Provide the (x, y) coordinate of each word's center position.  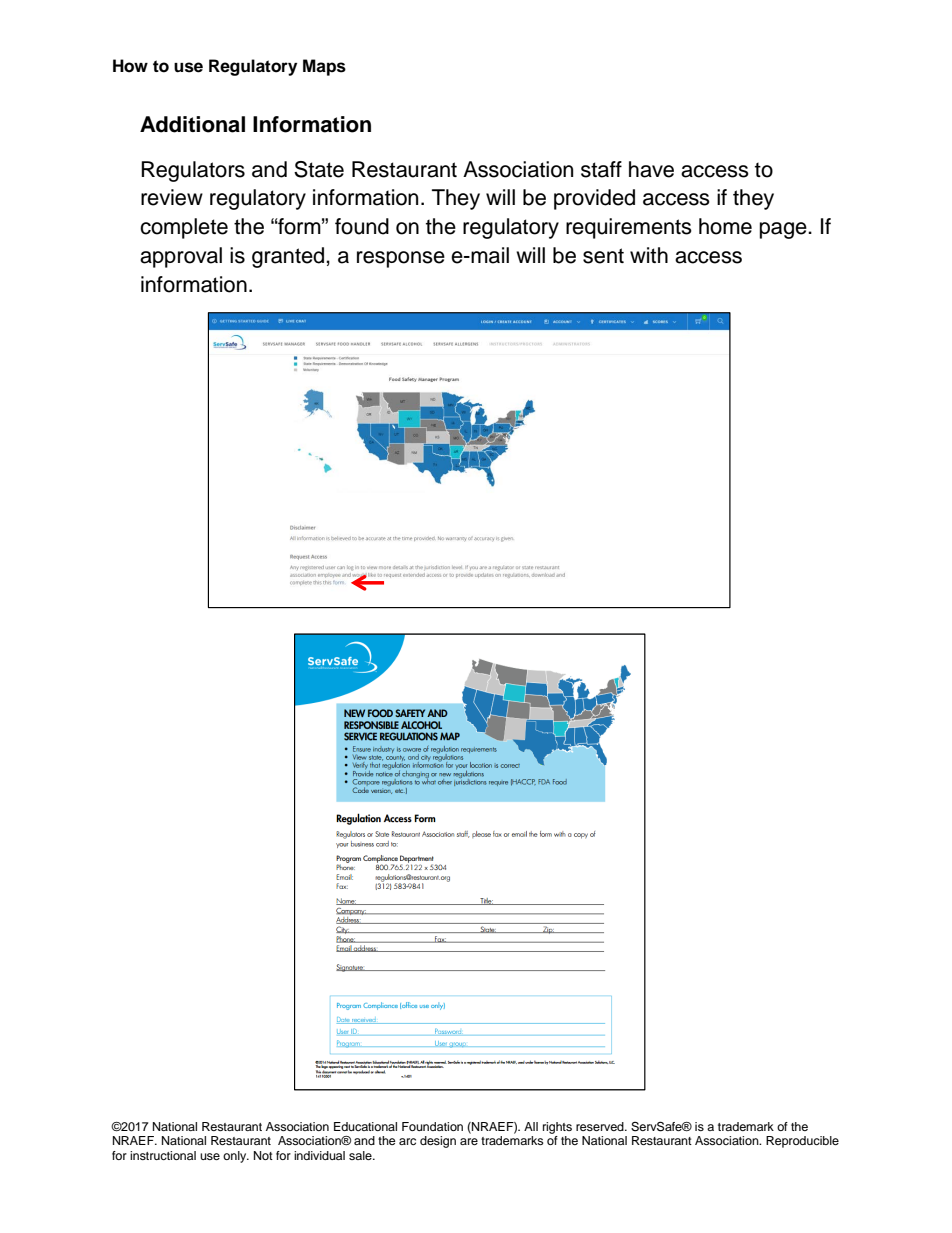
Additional (192, 124)
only (236, 1157)
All (531, 1126)
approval (181, 257)
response (401, 259)
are (469, 1141)
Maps (324, 67)
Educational (365, 1126)
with (649, 255)
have (651, 169)
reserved (601, 1126)
